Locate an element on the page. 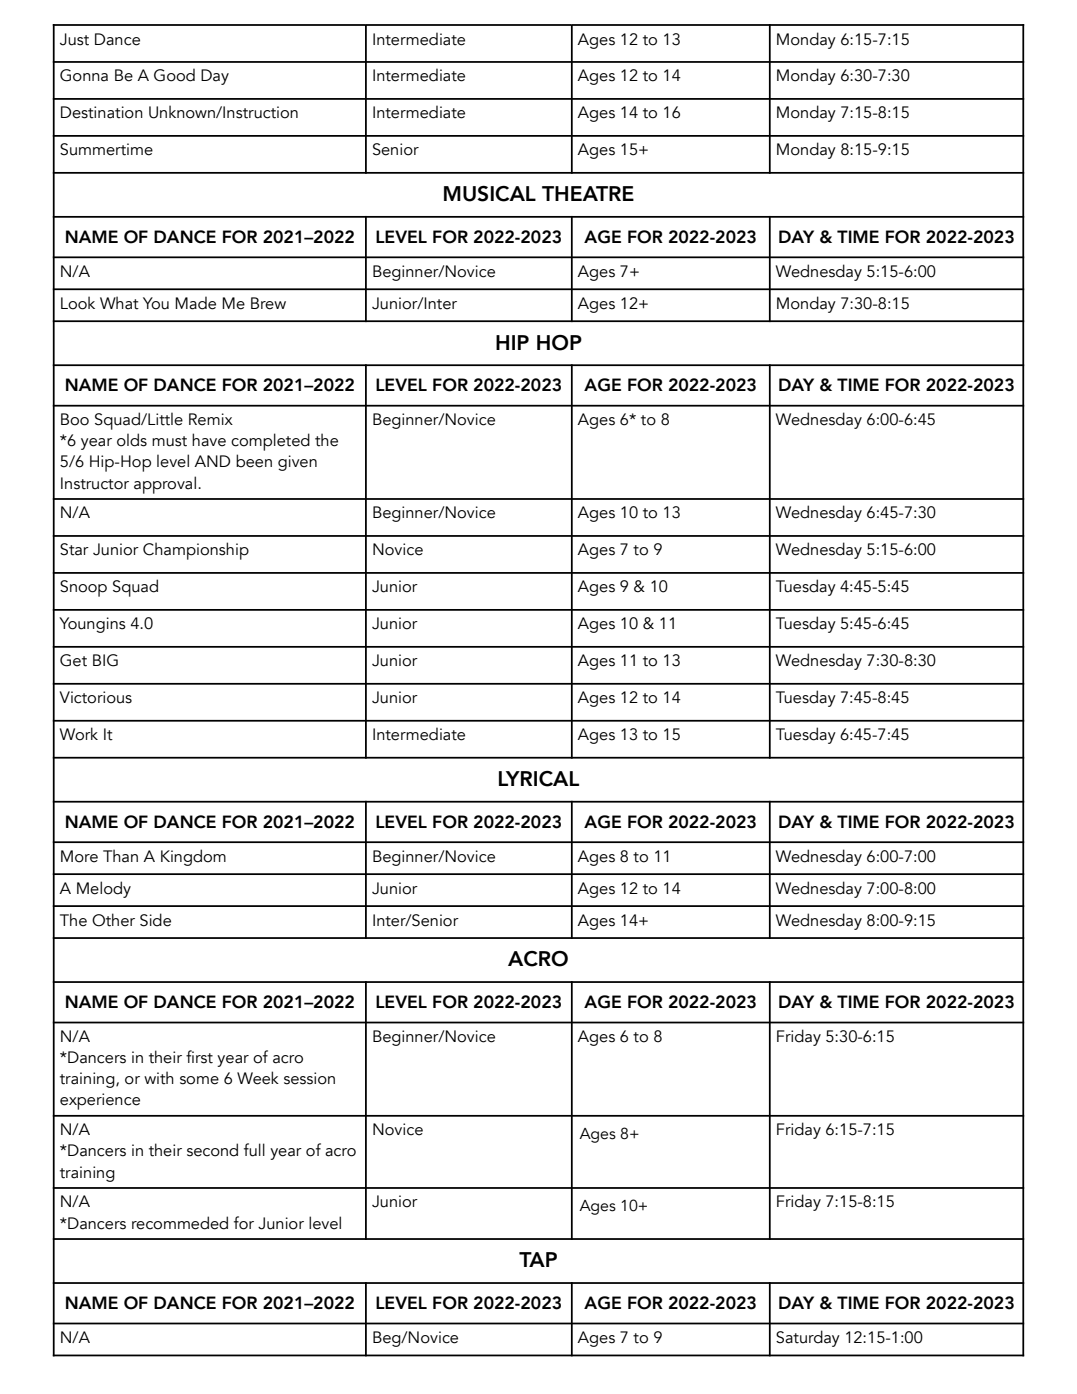 The width and height of the document is (1077, 1394). given is located at coordinates (297, 463).
